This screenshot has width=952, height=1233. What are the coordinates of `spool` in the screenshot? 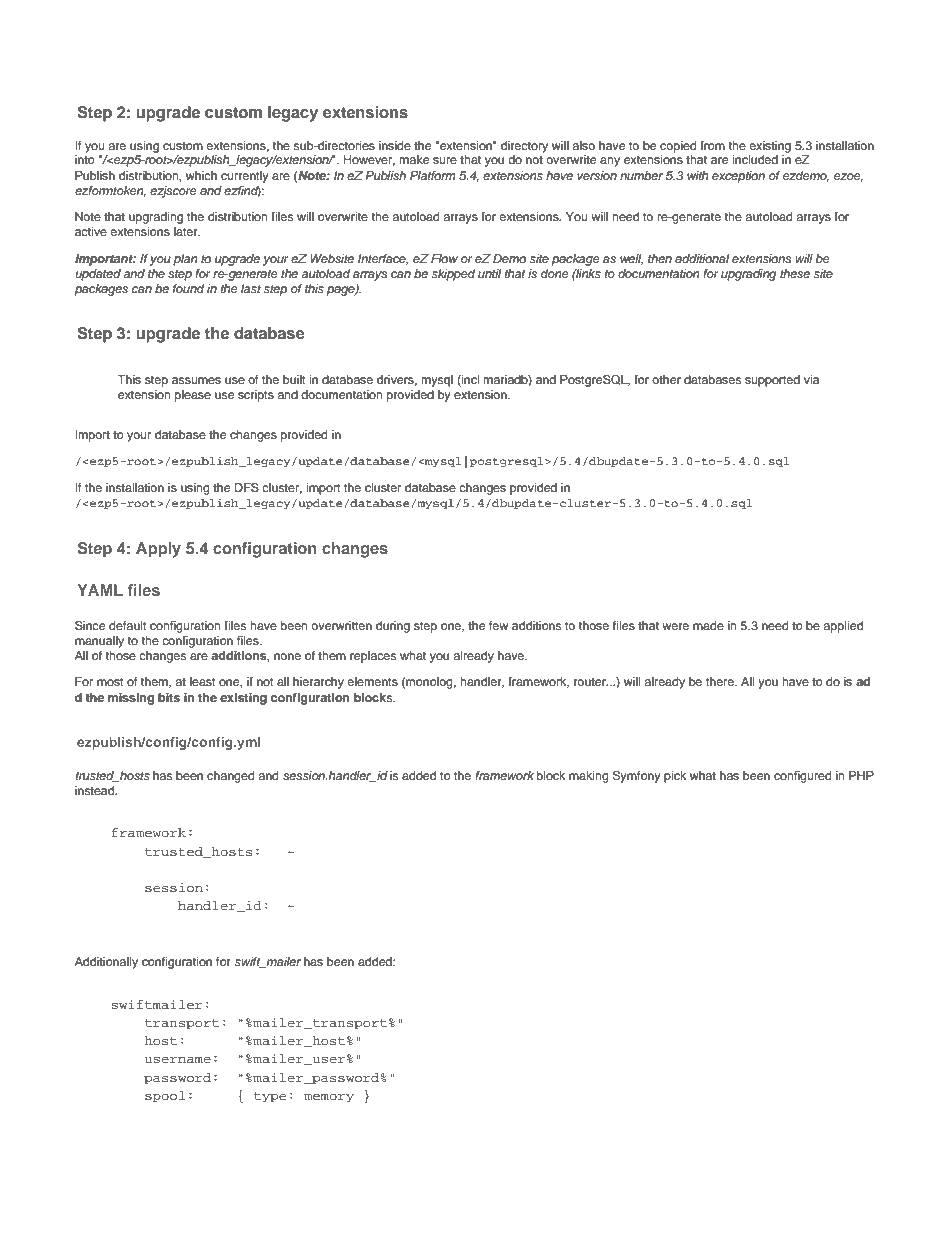 It's located at (165, 1096).
